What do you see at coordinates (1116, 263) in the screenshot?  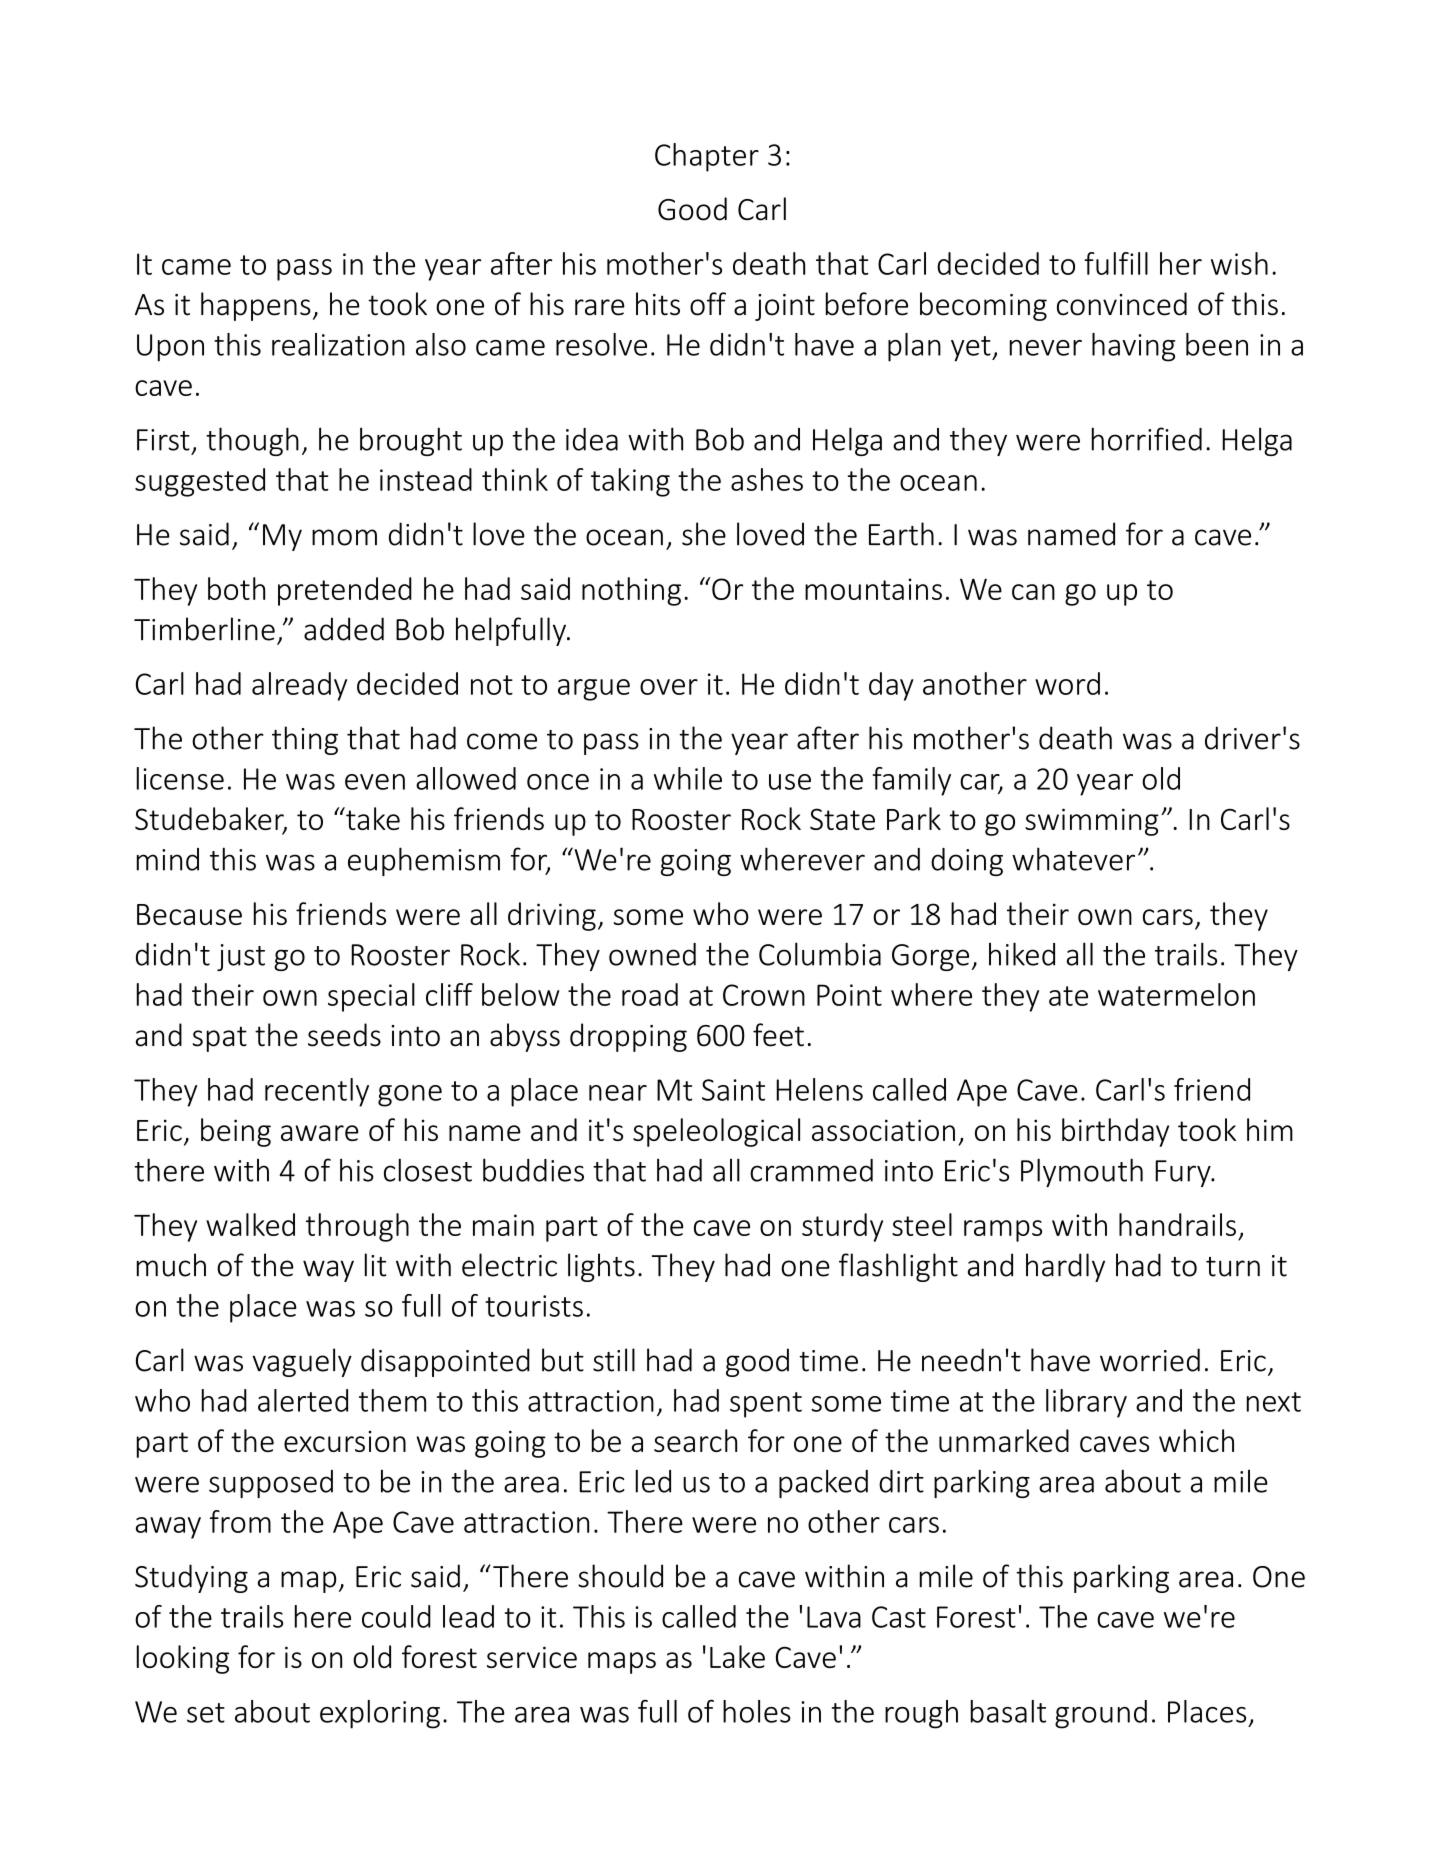 I see `fulfill` at bounding box center [1116, 263].
